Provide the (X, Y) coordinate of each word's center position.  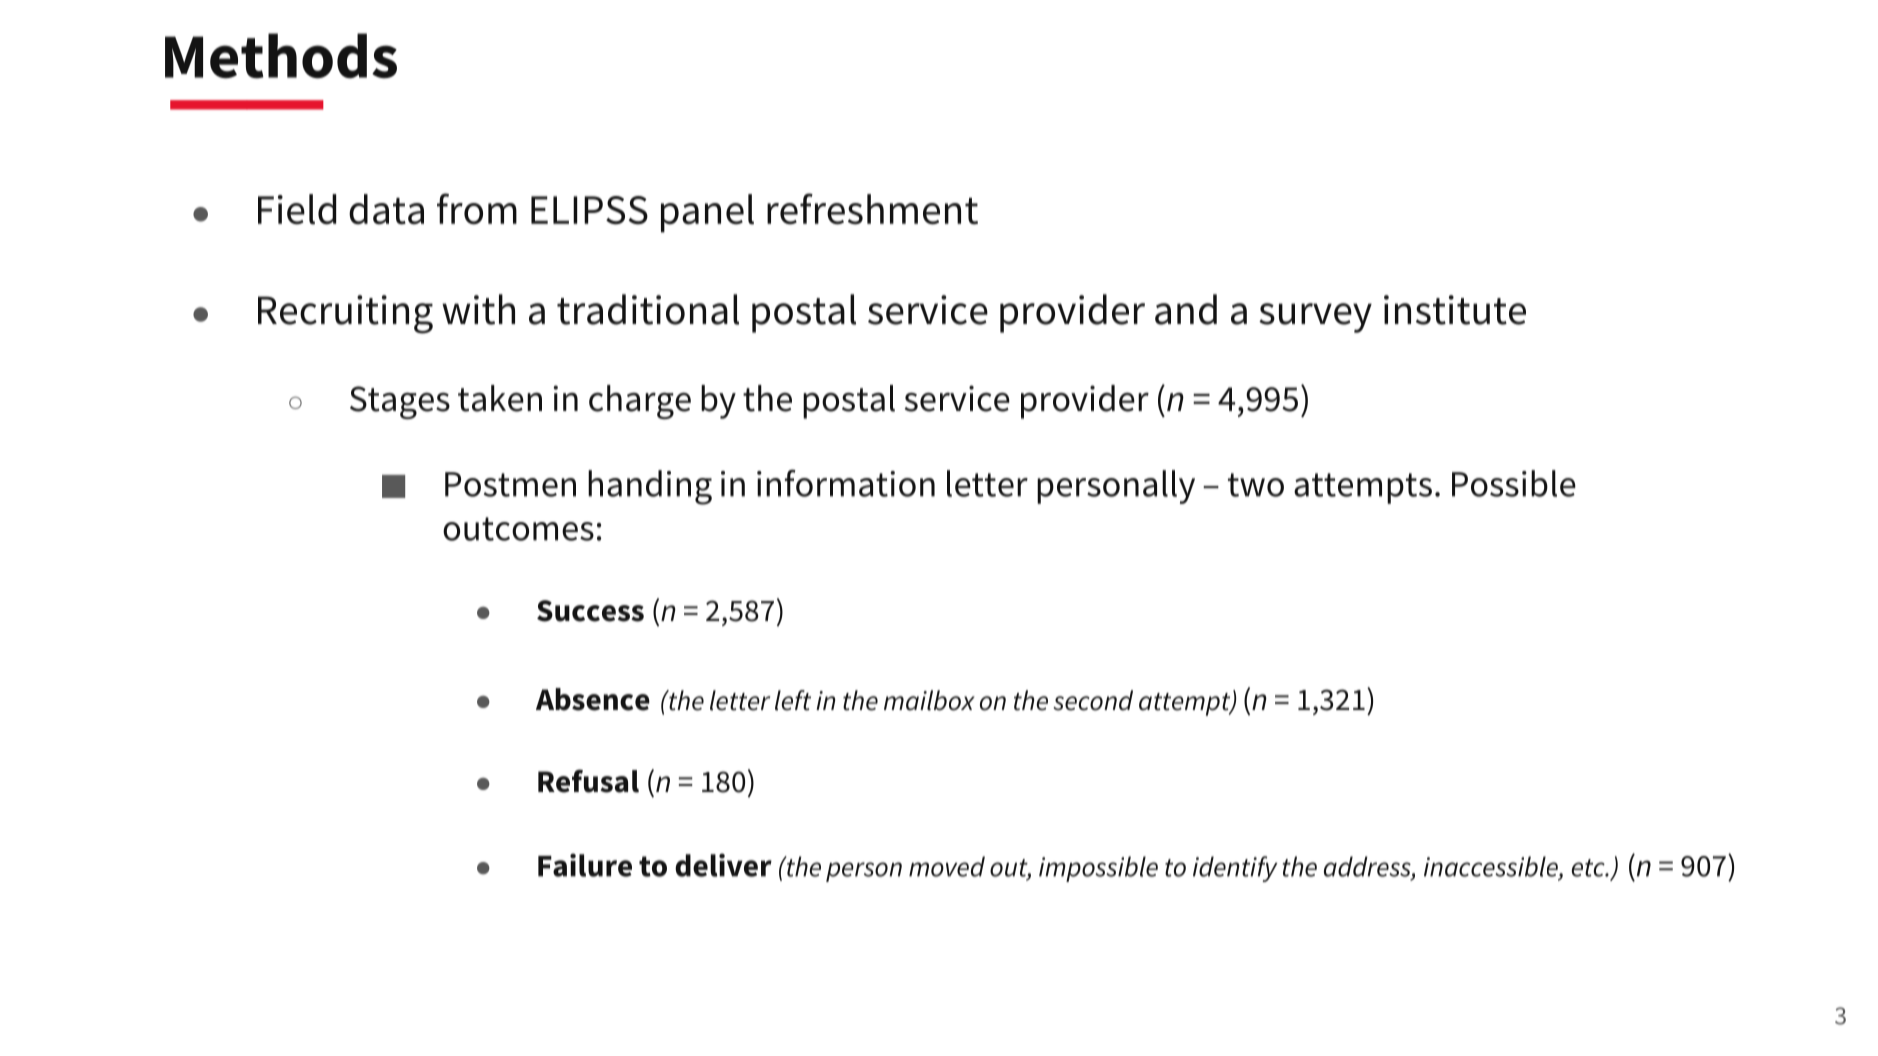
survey (1315, 318)
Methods (281, 56)
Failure (585, 865)
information (846, 483)
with (478, 309)
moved (947, 866)
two (1256, 485)
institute (1455, 310)
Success (590, 611)
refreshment (872, 209)
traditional (648, 309)
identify (1235, 869)
